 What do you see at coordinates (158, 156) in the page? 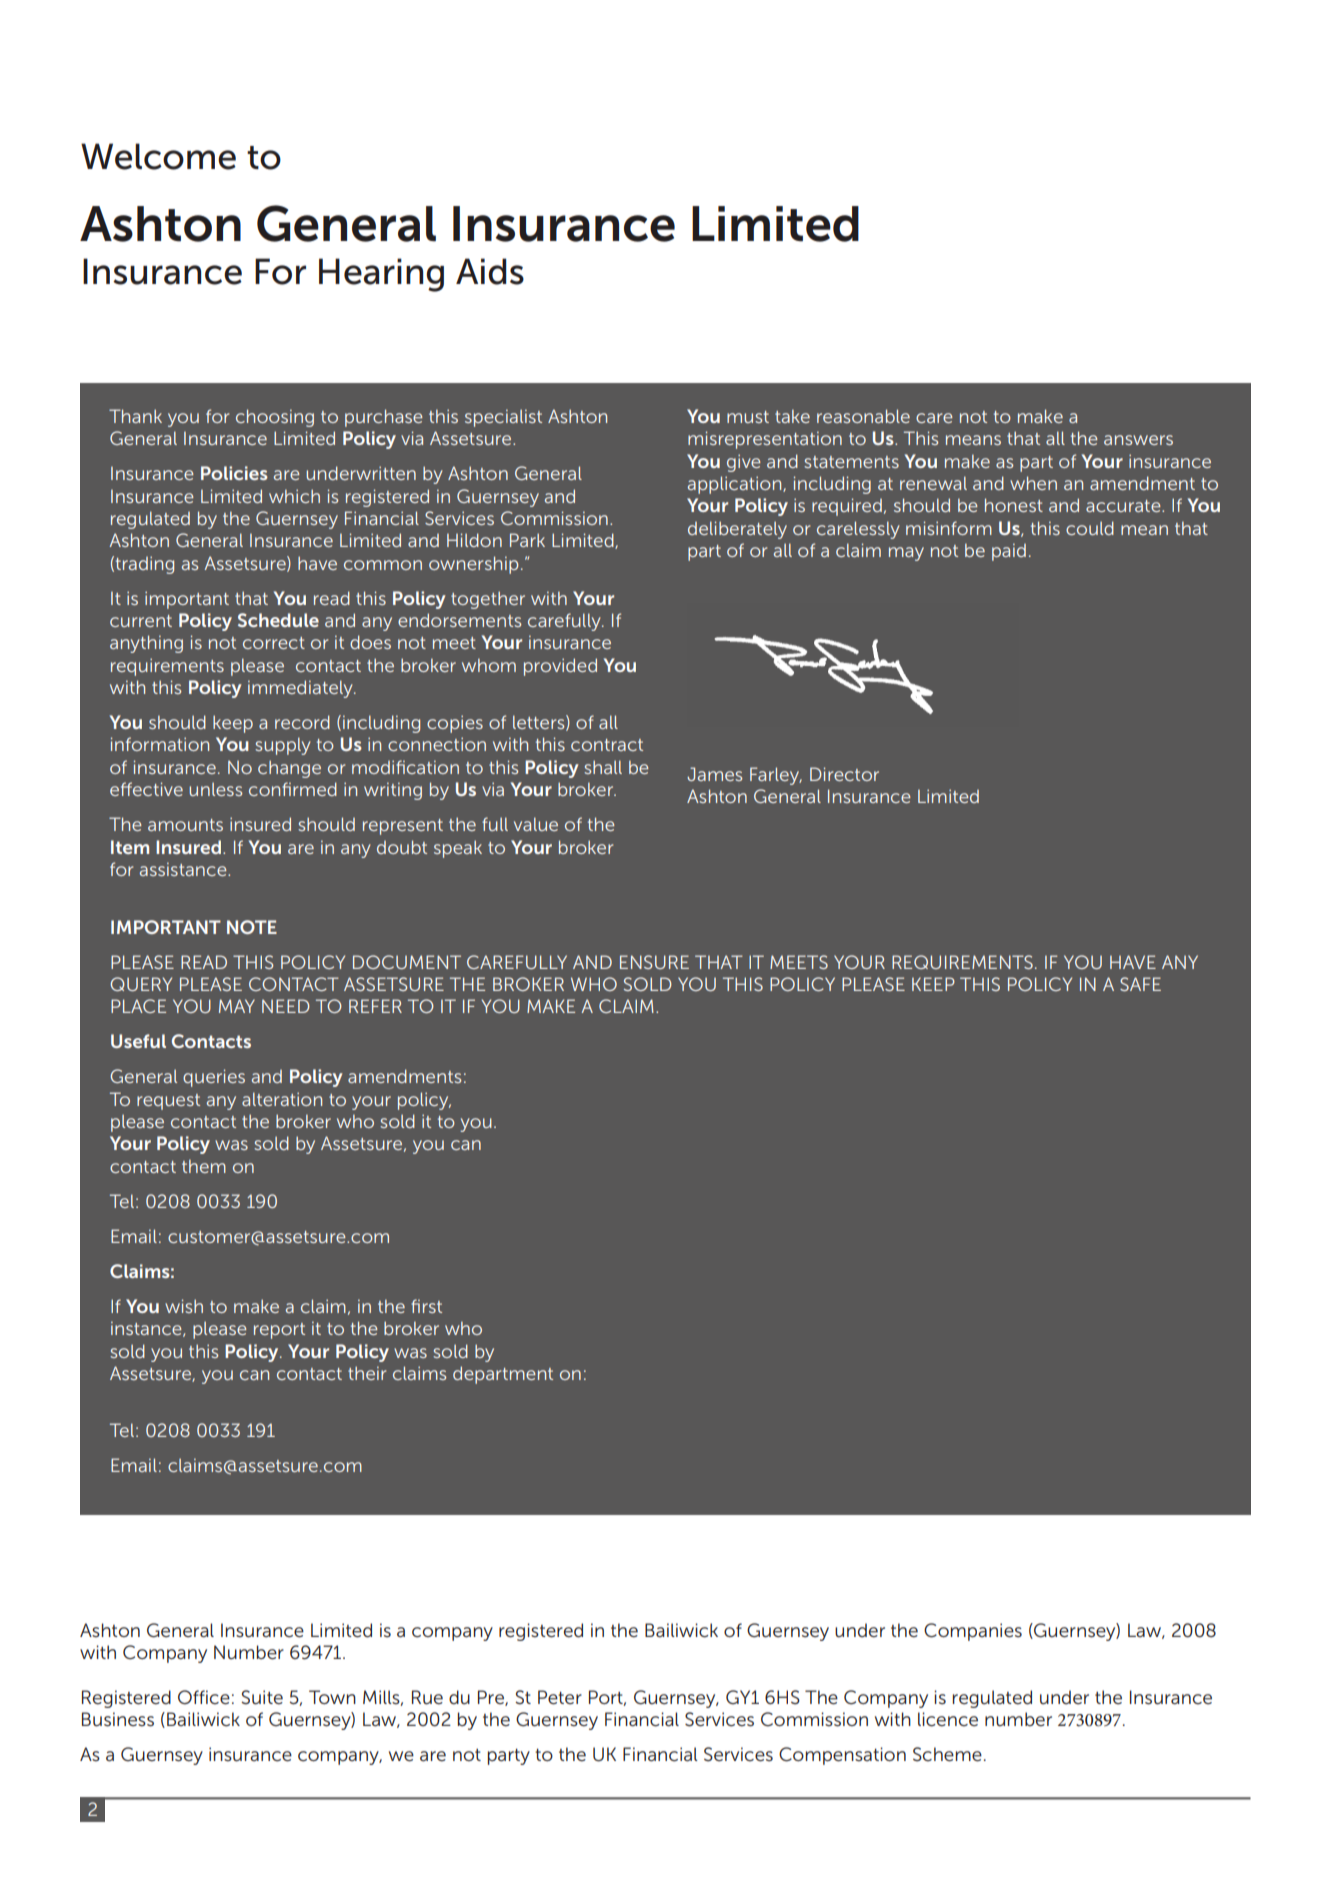
I see `Welcome` at bounding box center [158, 156].
